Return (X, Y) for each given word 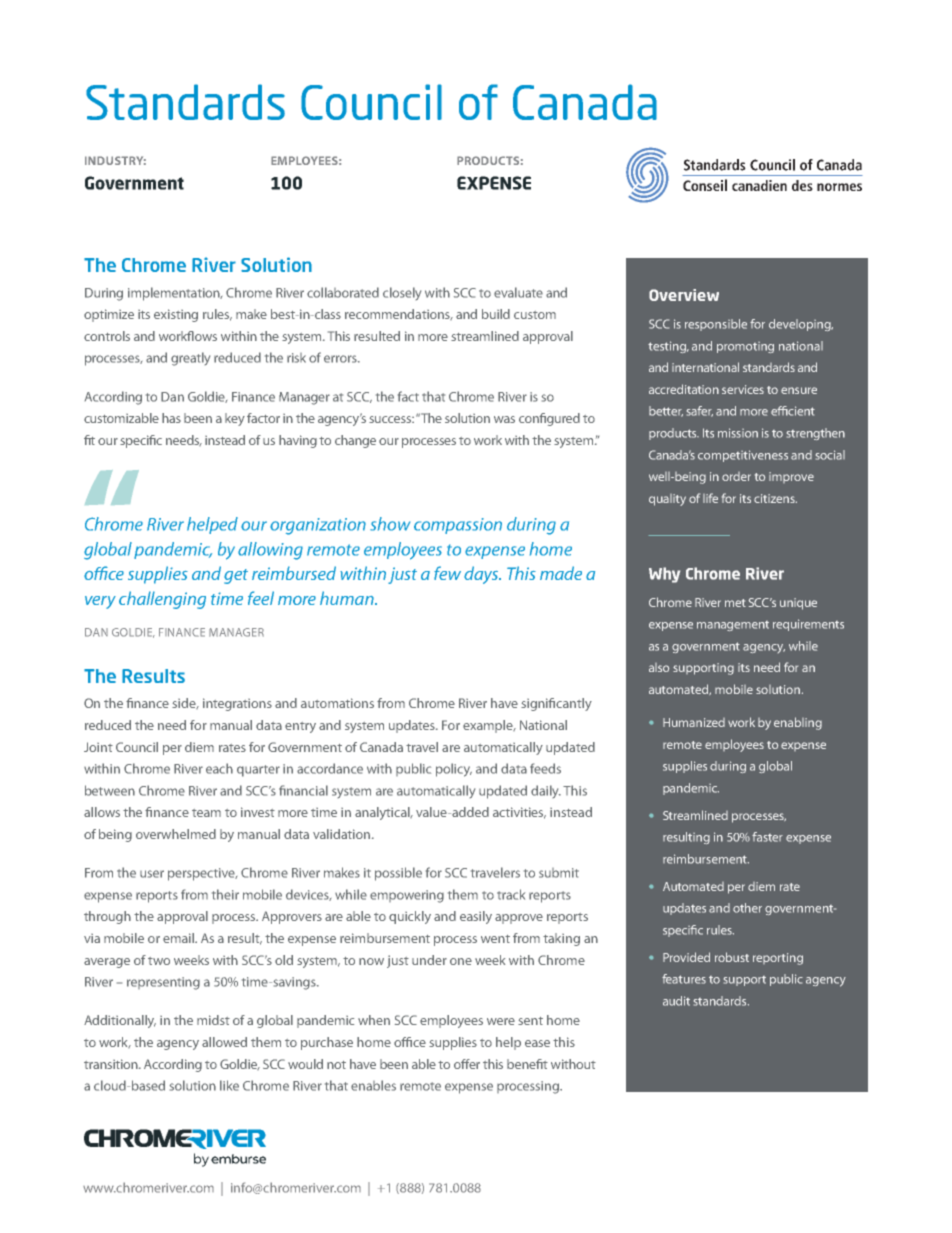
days (482, 575)
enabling (798, 723)
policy (454, 770)
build (496, 314)
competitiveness (743, 456)
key (235, 419)
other (747, 908)
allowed (224, 1042)
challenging (162, 600)
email (179, 938)
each (219, 768)
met (735, 603)
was (504, 419)
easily (476, 917)
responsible (716, 325)
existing (176, 315)
